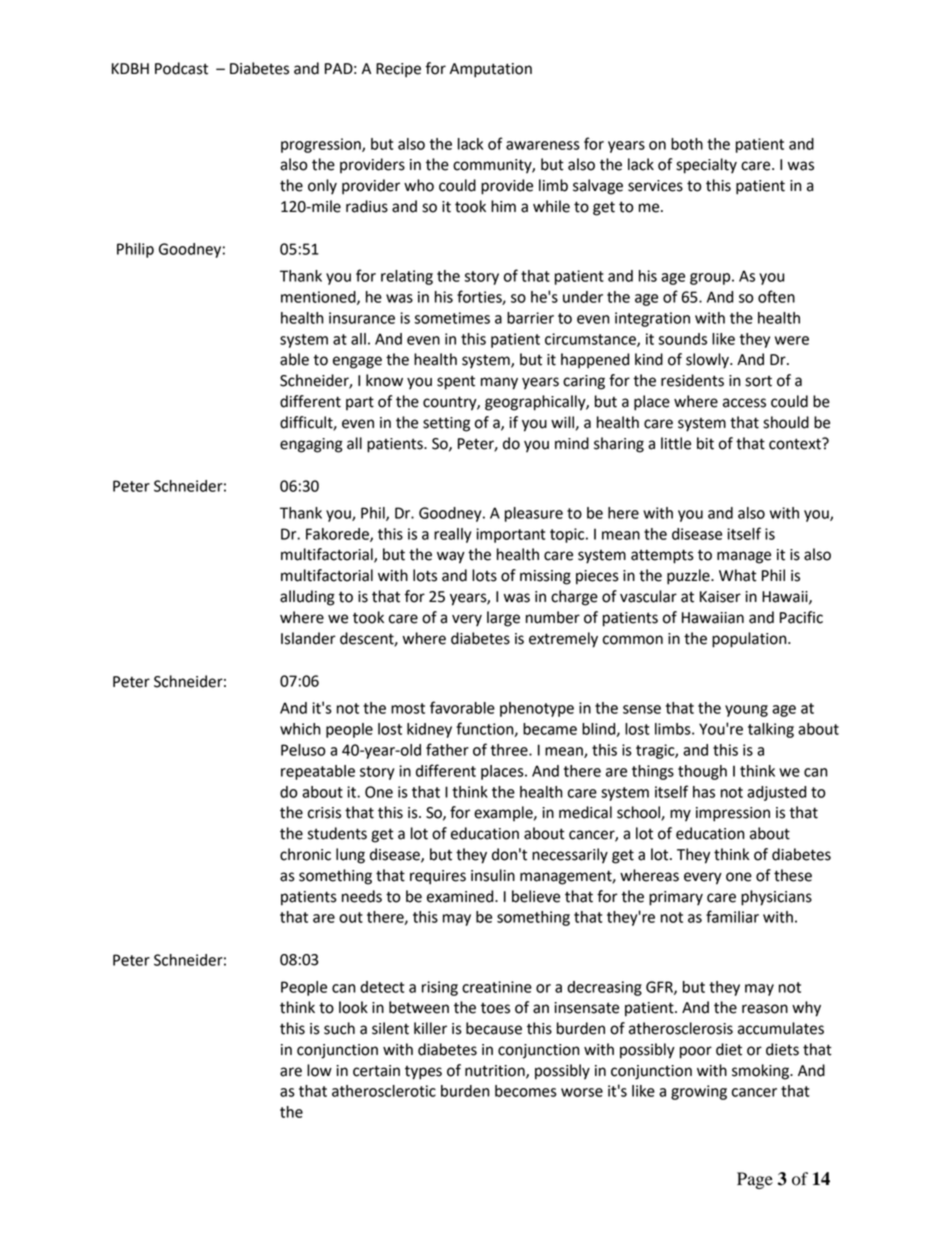 Image resolution: width=952 pixels, height=1233 pixels. Describe the element at coordinates (705, 443) in the image. I see `bit` at that location.
